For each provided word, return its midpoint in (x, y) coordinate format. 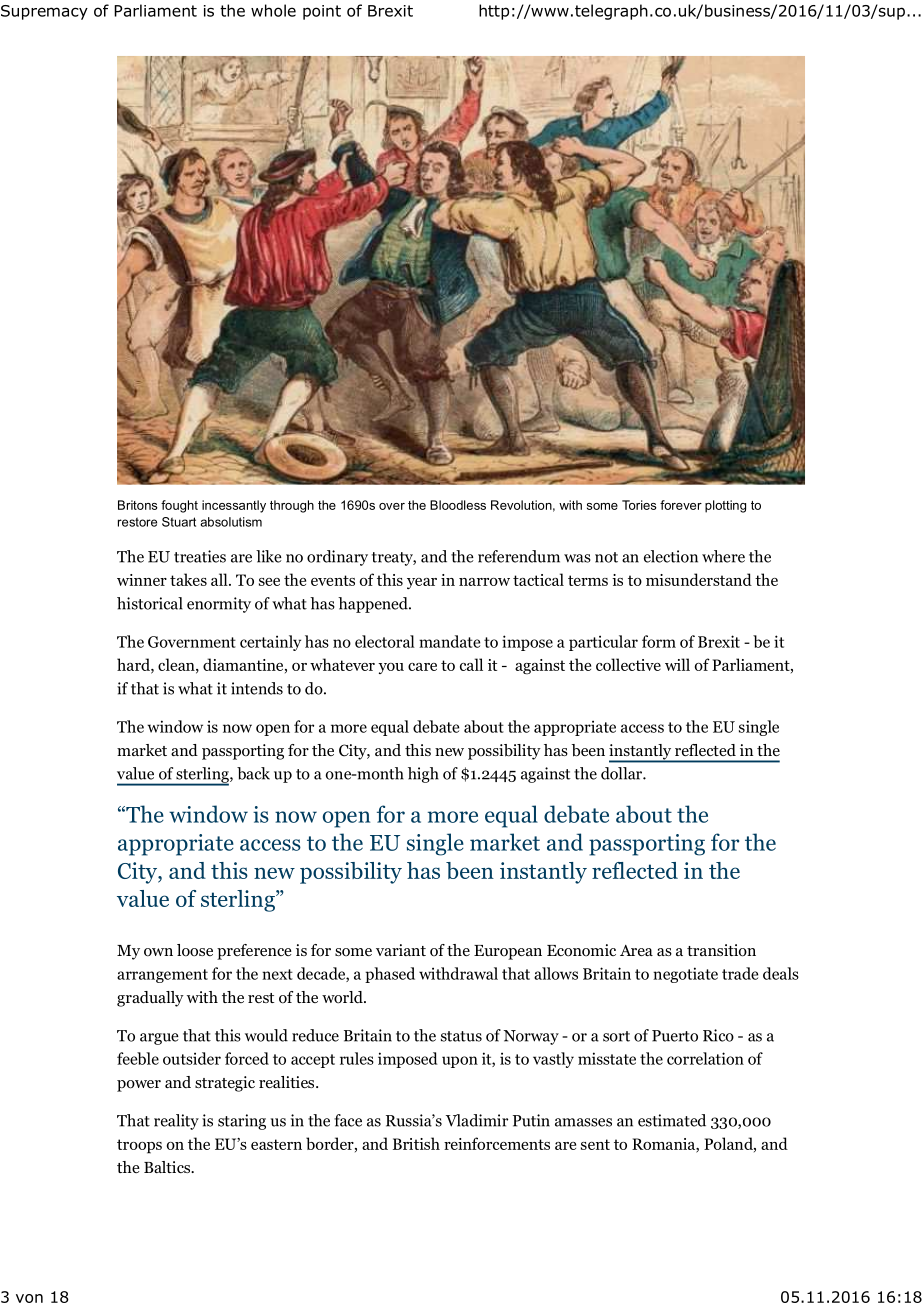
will (677, 664)
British (416, 1143)
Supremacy (44, 12)
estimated (672, 1120)
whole (273, 10)
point (322, 12)
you (391, 668)
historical (150, 603)
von (29, 1298)
